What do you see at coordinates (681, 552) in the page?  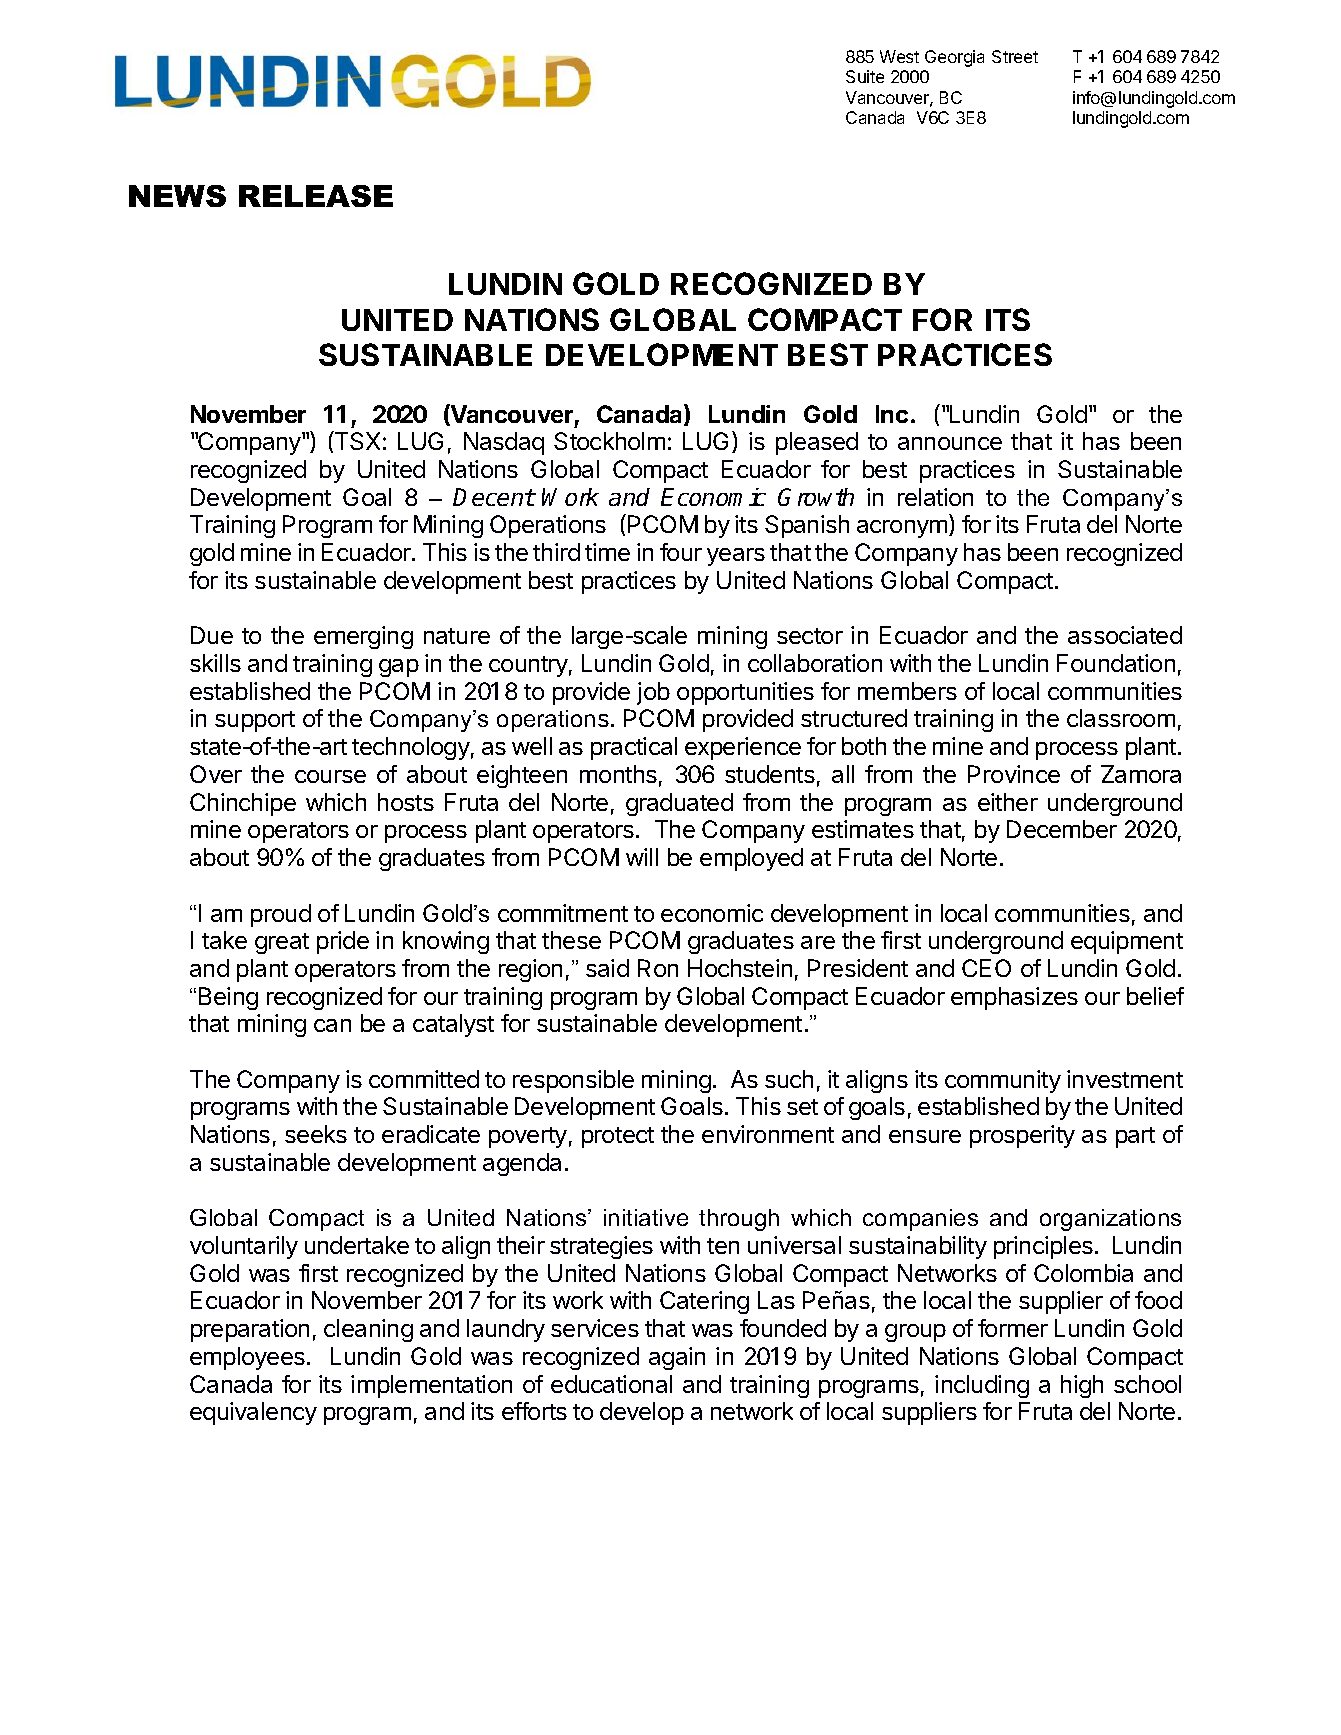 I see `four` at bounding box center [681, 552].
